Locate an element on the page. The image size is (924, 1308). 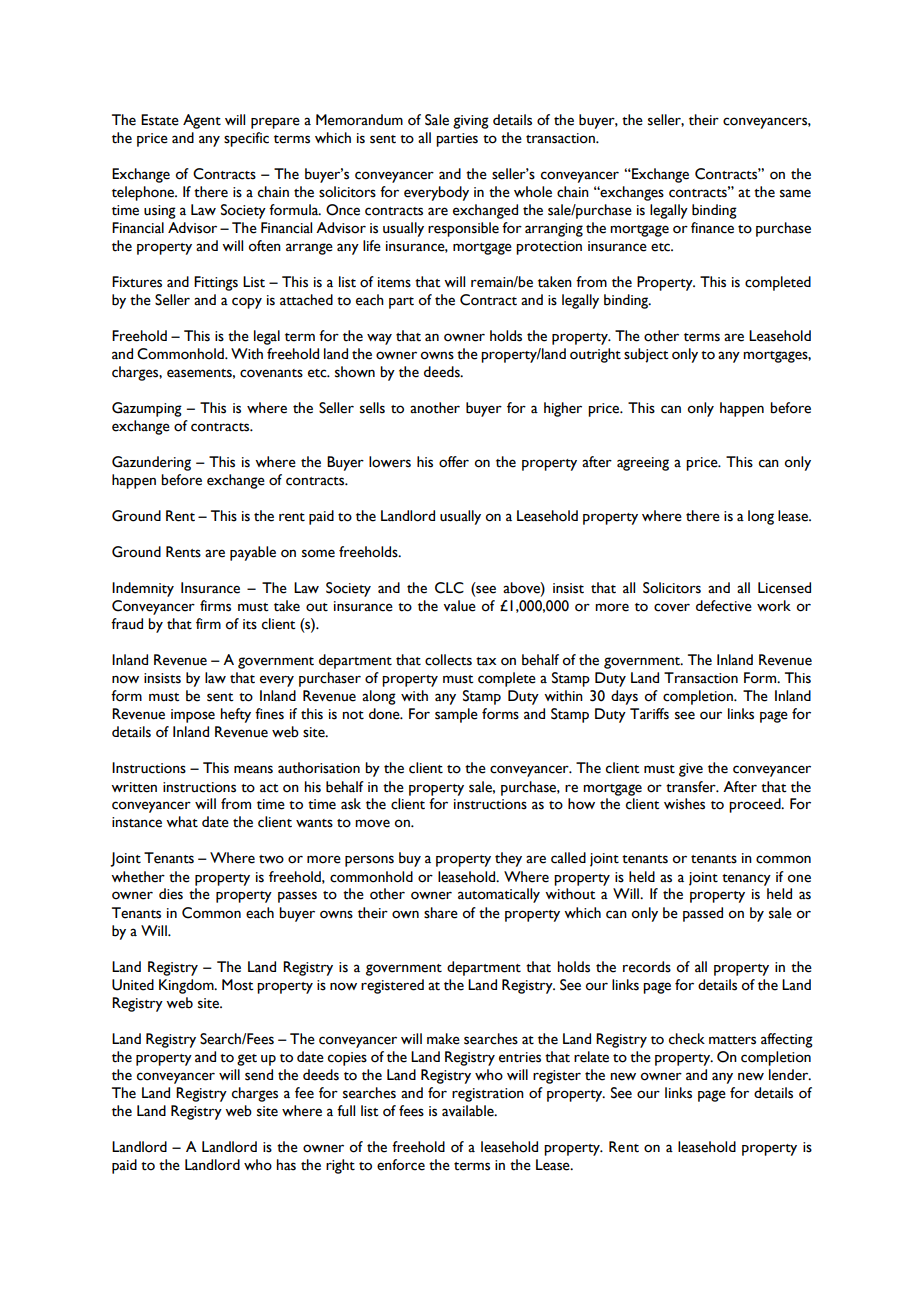
giving is located at coordinates (471, 122).
